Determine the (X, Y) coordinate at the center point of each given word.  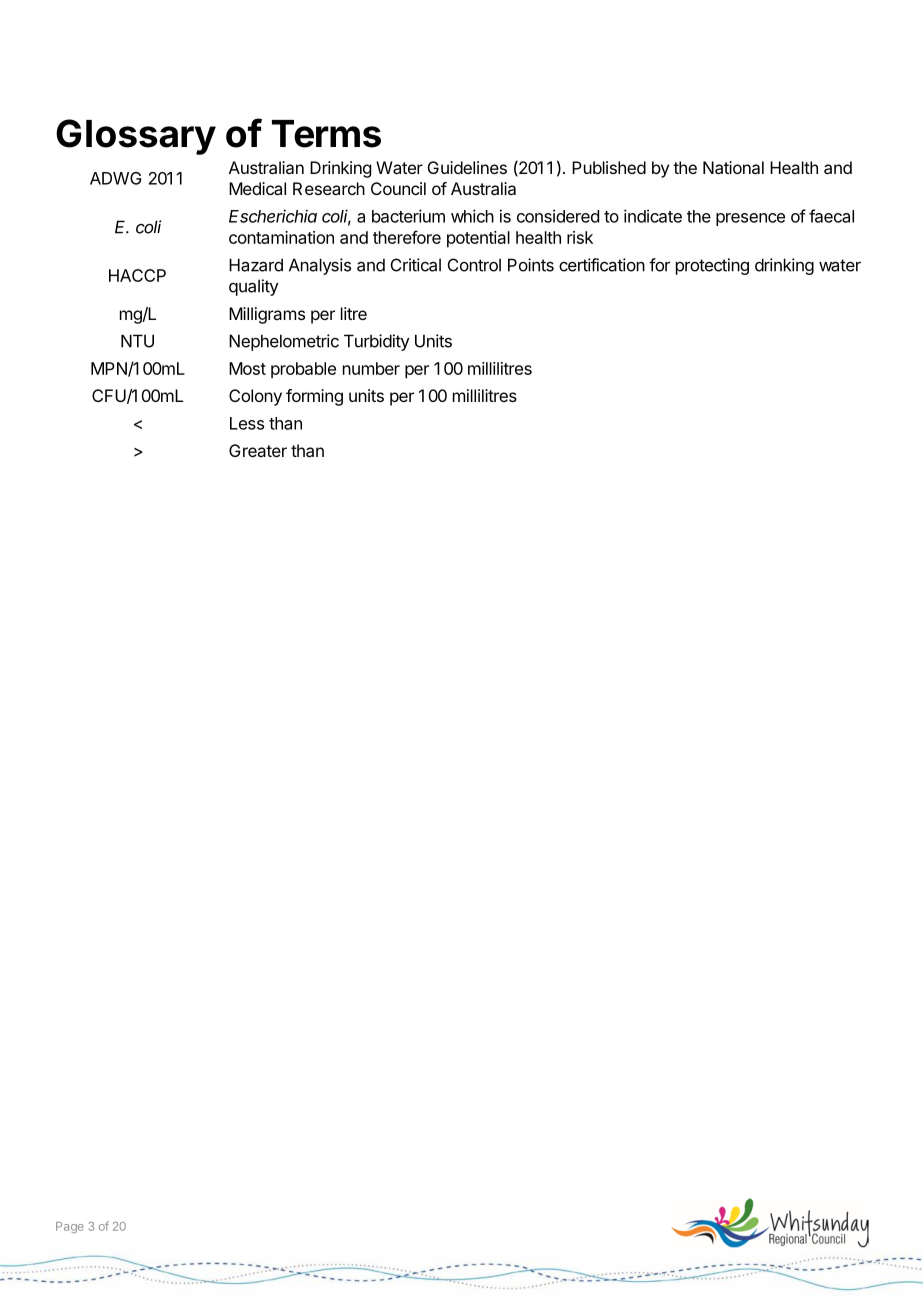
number (371, 368)
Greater (258, 450)
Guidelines (467, 167)
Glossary (136, 137)
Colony (255, 397)
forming (314, 397)
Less (247, 423)
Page (70, 1227)
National (733, 167)
